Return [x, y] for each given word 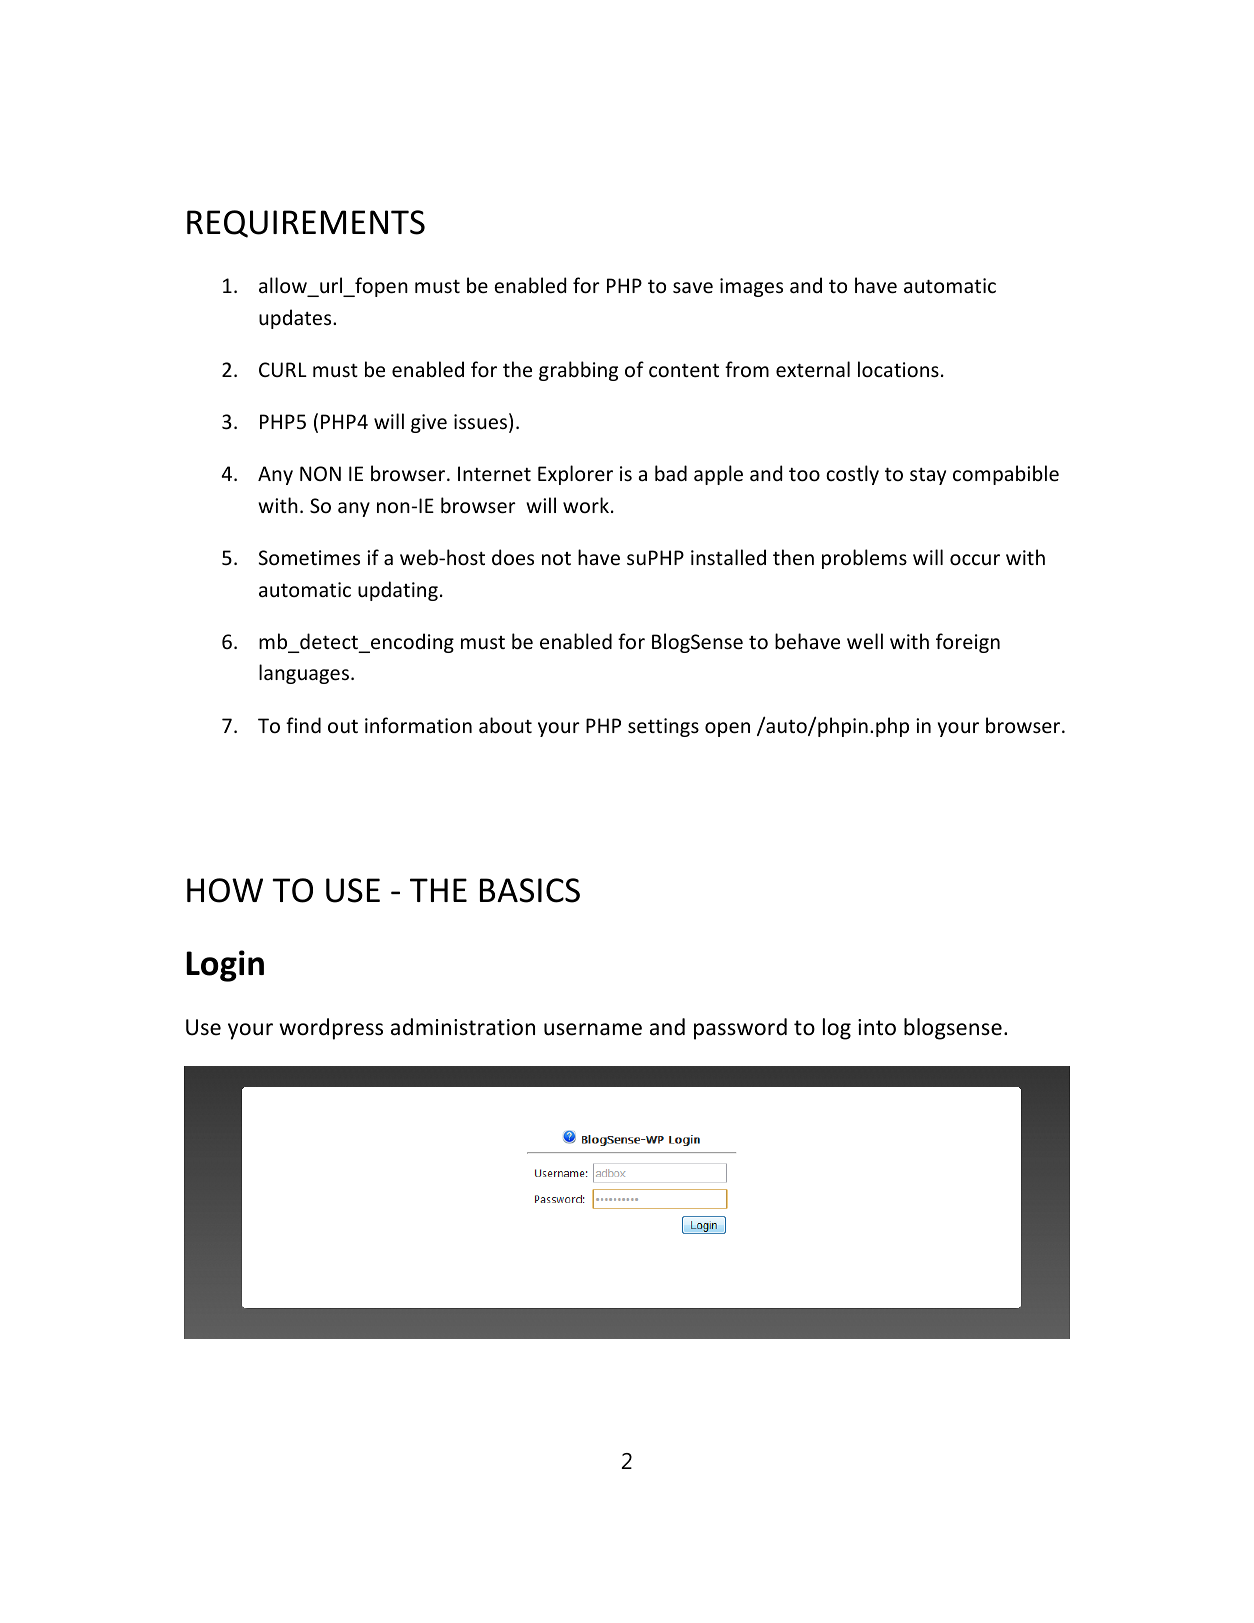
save [693, 288]
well [865, 641]
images [751, 287]
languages [304, 674]
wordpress [331, 1029]
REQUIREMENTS [306, 224]
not [556, 559]
